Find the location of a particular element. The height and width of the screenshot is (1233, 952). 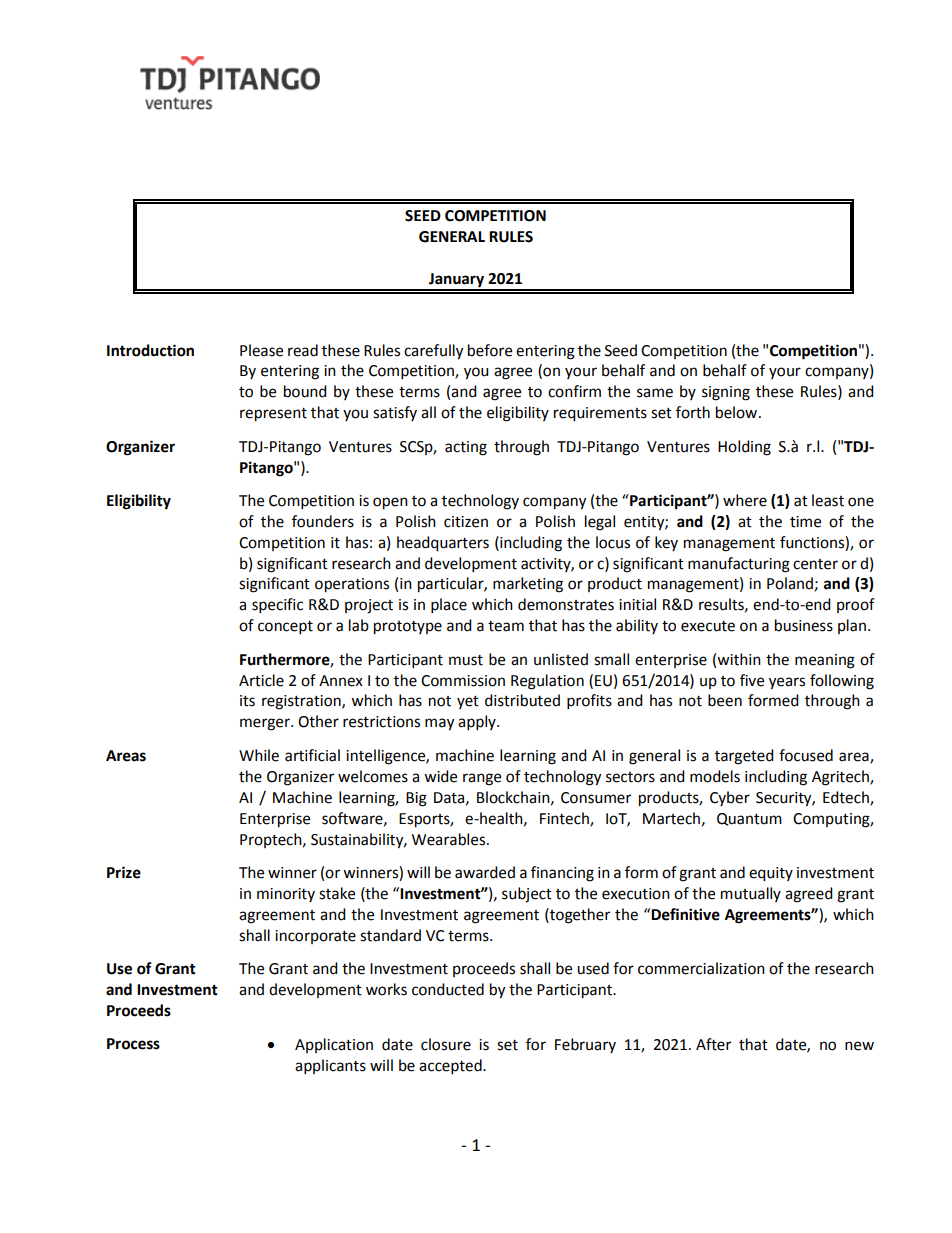

closure is located at coordinates (446, 1044).
